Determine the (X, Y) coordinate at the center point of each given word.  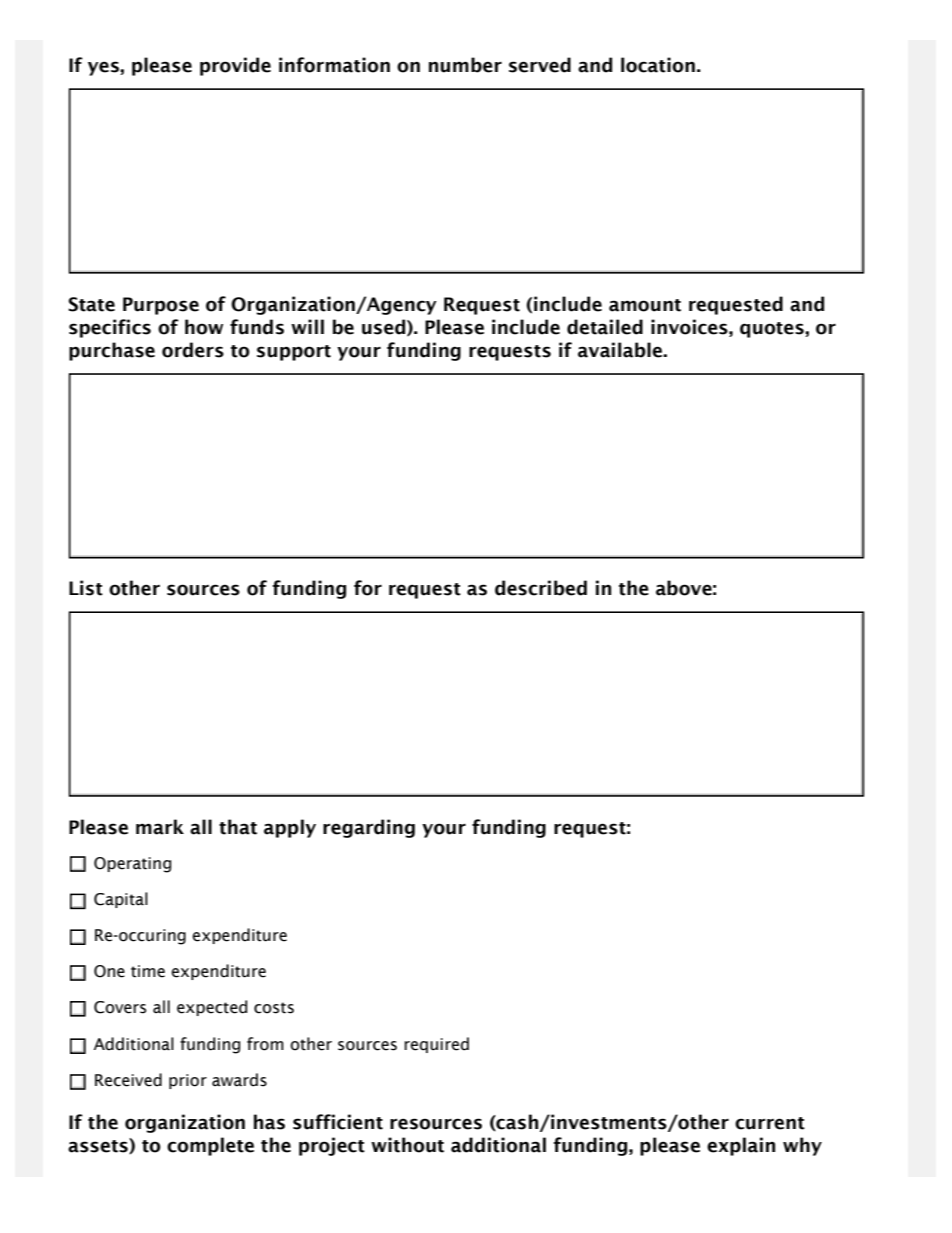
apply (290, 828)
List (86, 588)
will (307, 326)
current (770, 1123)
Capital (121, 900)
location (658, 65)
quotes (773, 330)
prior (188, 1081)
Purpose (161, 306)
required (436, 1045)
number (465, 65)
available (621, 350)
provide (235, 66)
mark (160, 827)
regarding (369, 828)
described (541, 588)
